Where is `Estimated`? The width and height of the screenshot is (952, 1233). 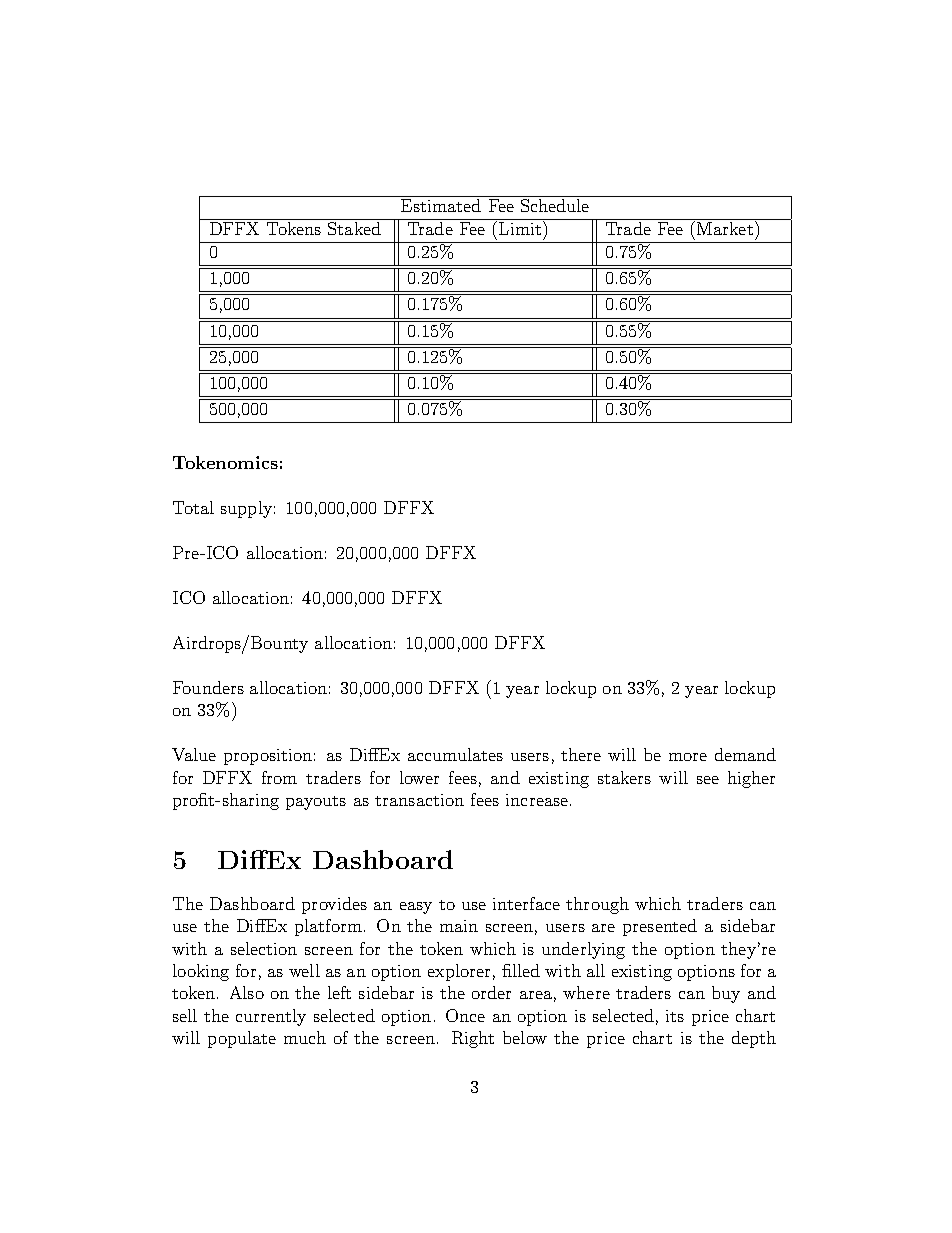 Estimated is located at coordinates (441, 205).
